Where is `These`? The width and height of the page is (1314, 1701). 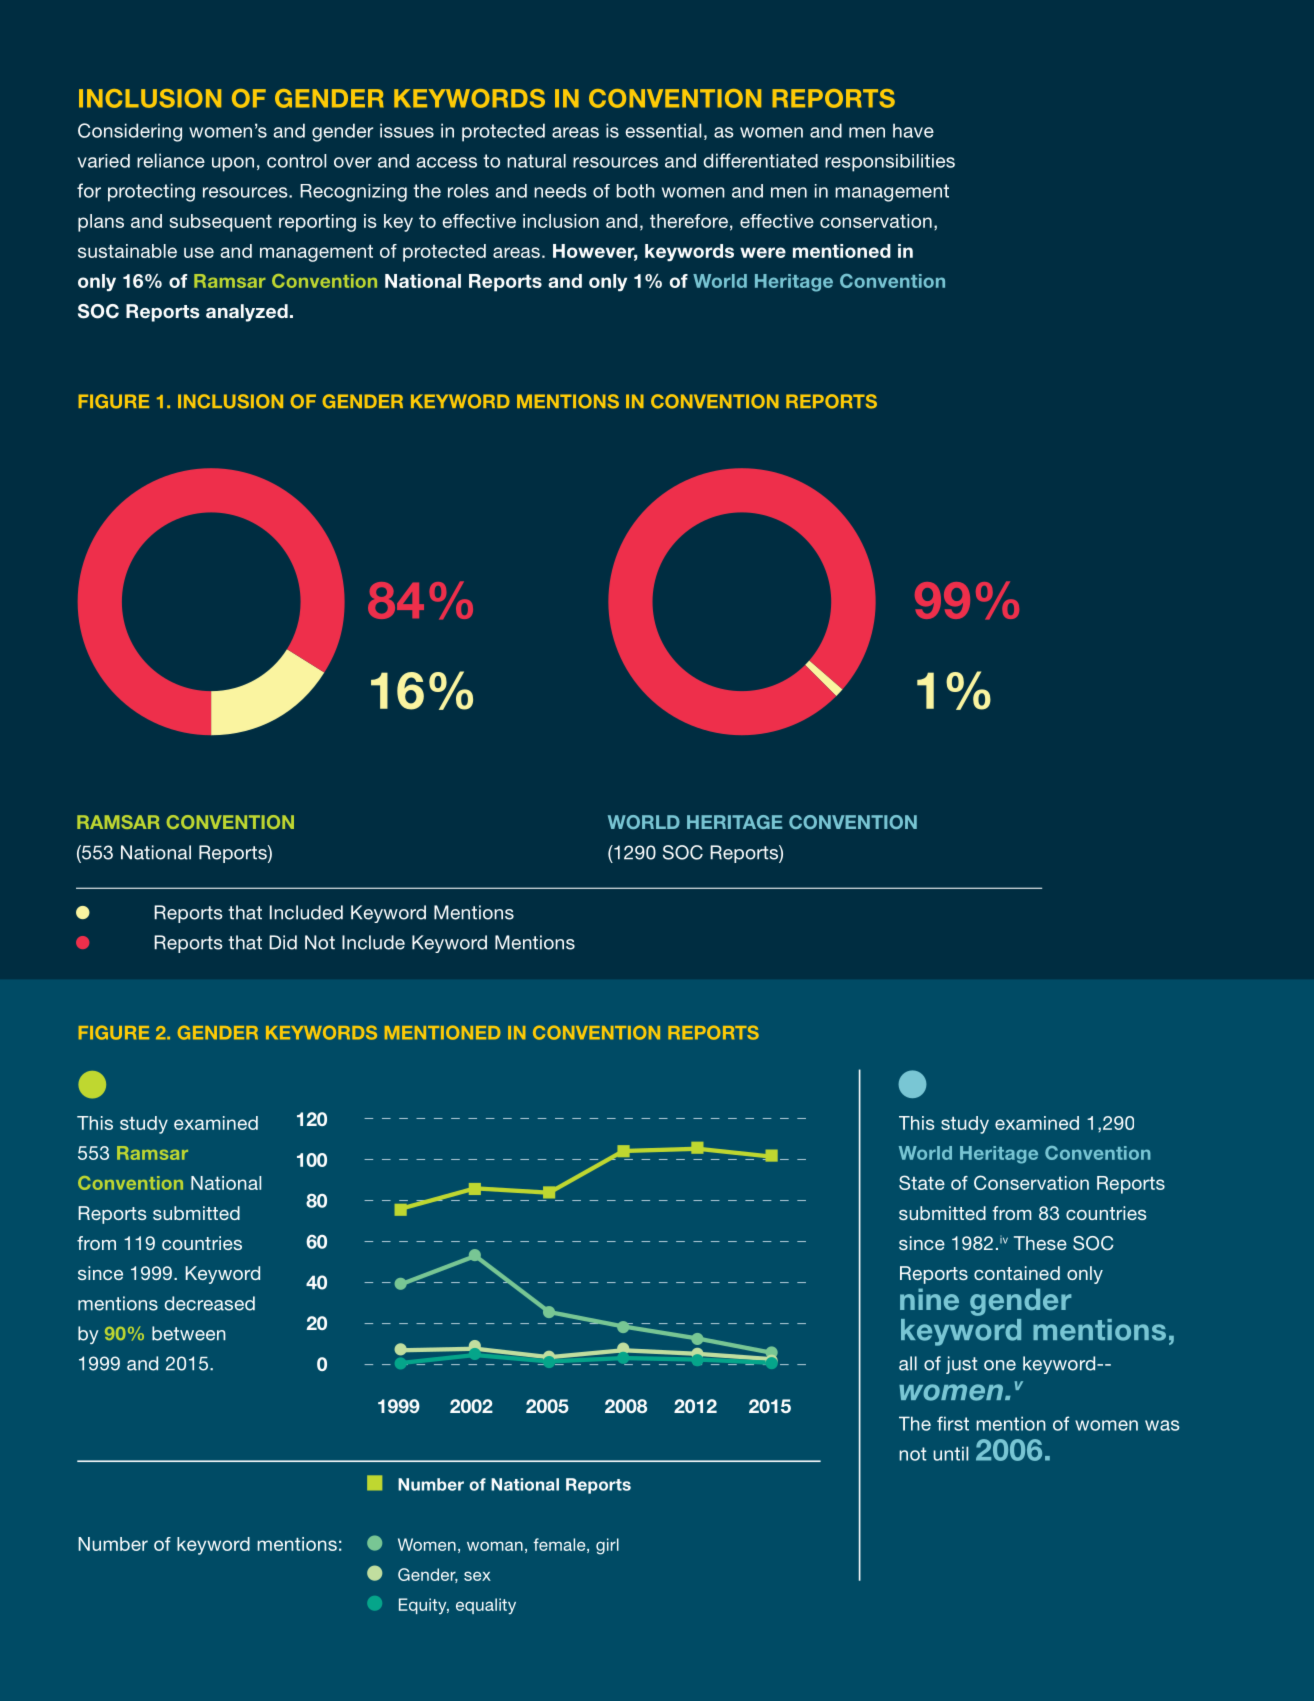
These is located at coordinates (1040, 1243).
